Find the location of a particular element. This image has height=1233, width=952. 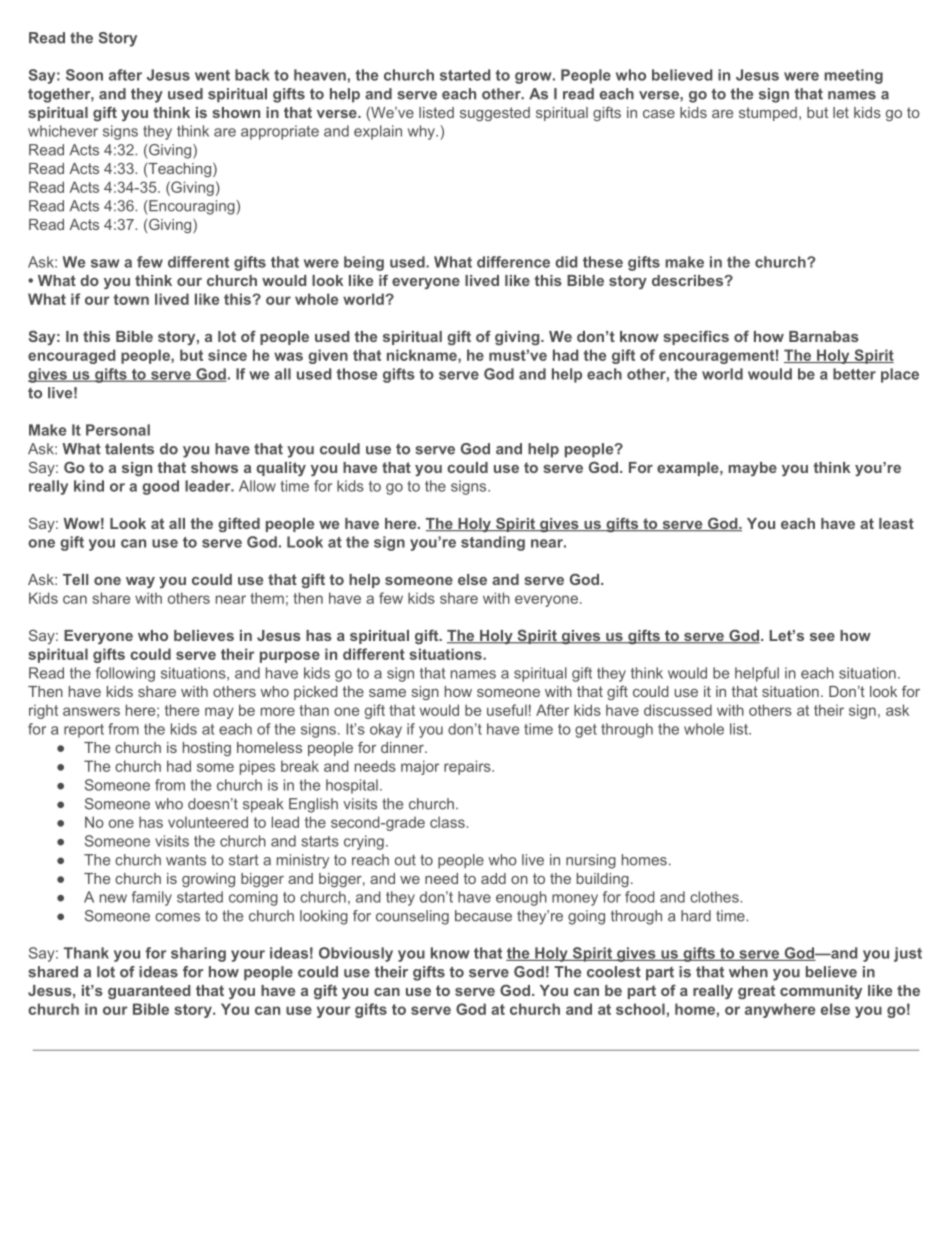

see is located at coordinates (822, 637).
